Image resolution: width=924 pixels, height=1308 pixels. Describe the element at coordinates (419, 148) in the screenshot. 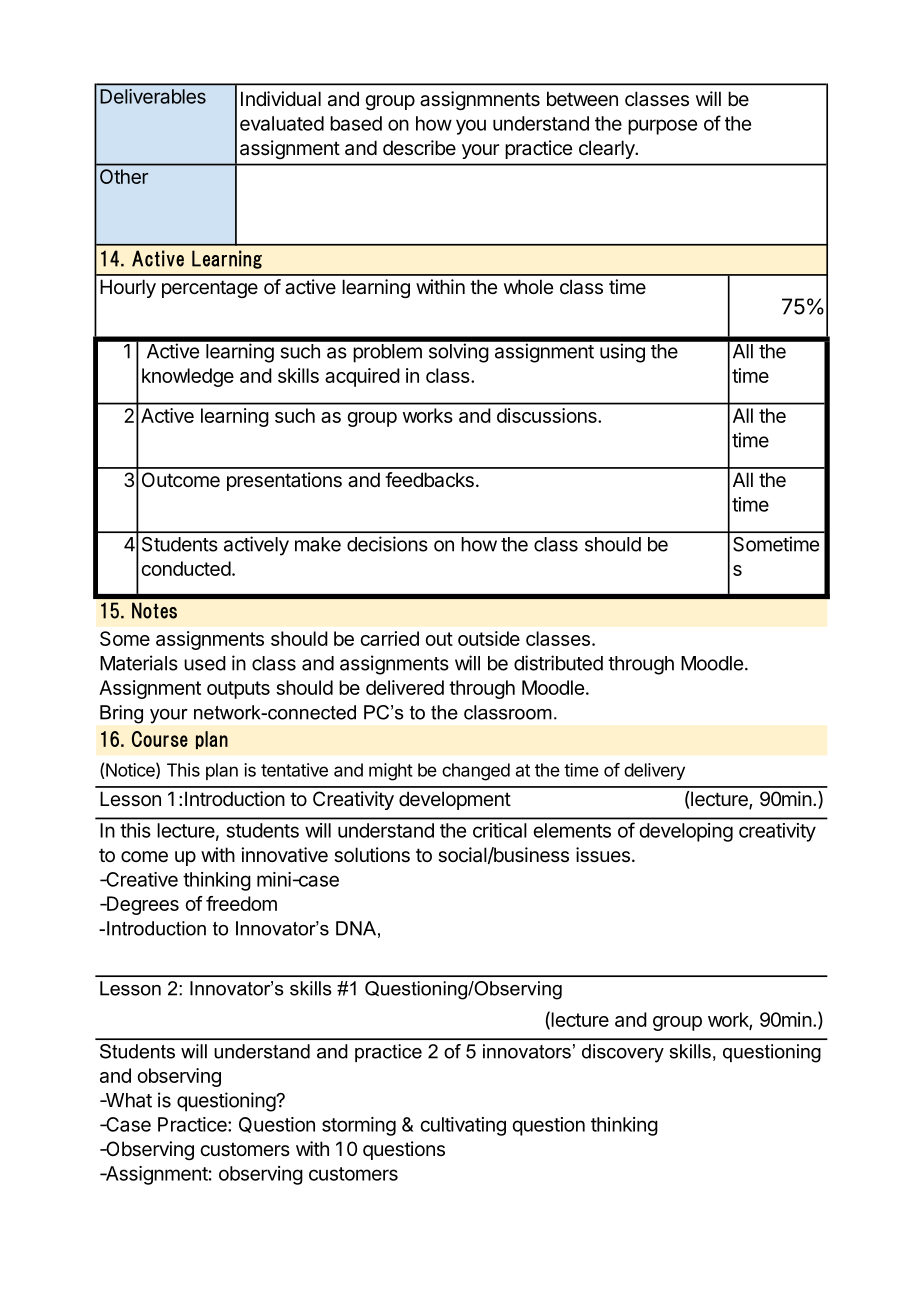

I see `describe` at that location.
